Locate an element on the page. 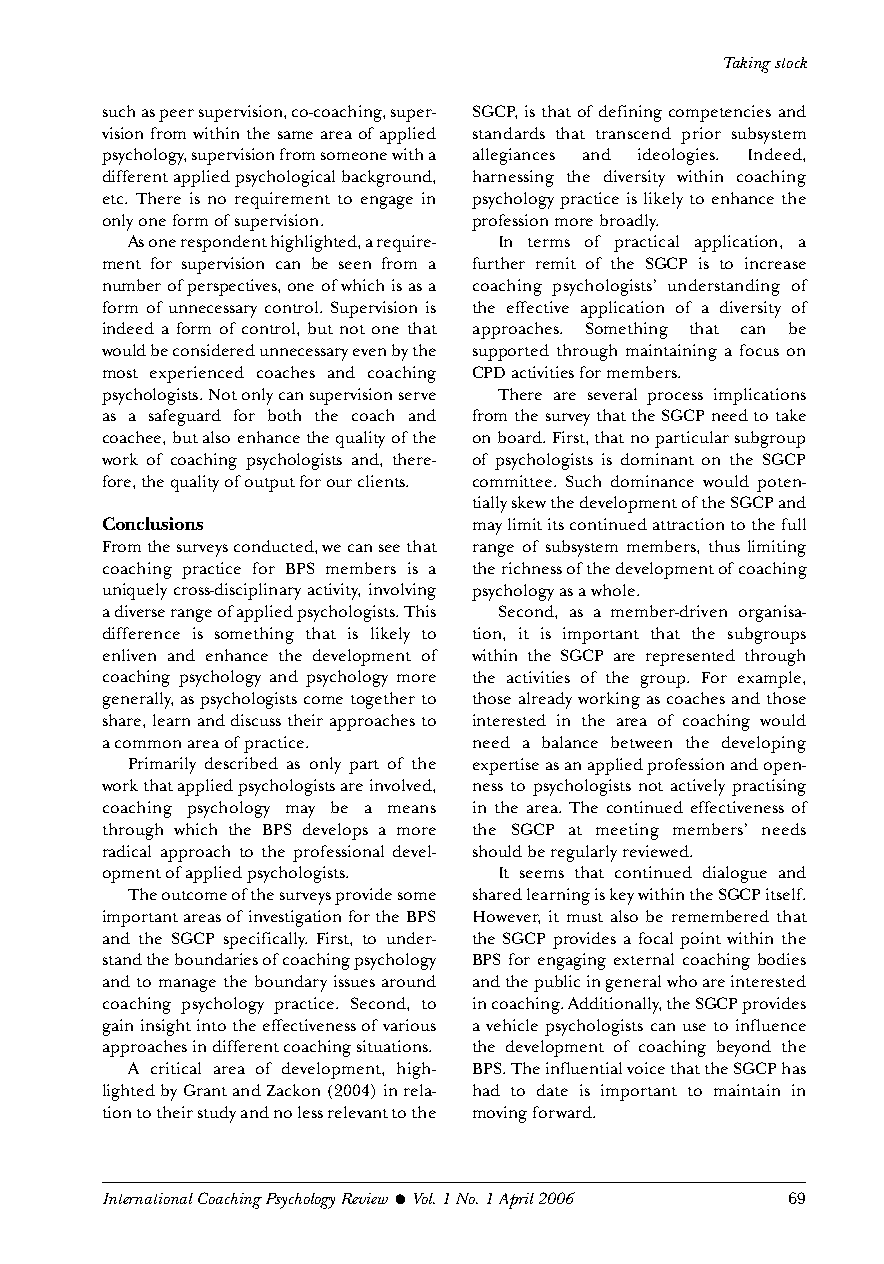 The image size is (884, 1264). represented is located at coordinates (690, 657).
